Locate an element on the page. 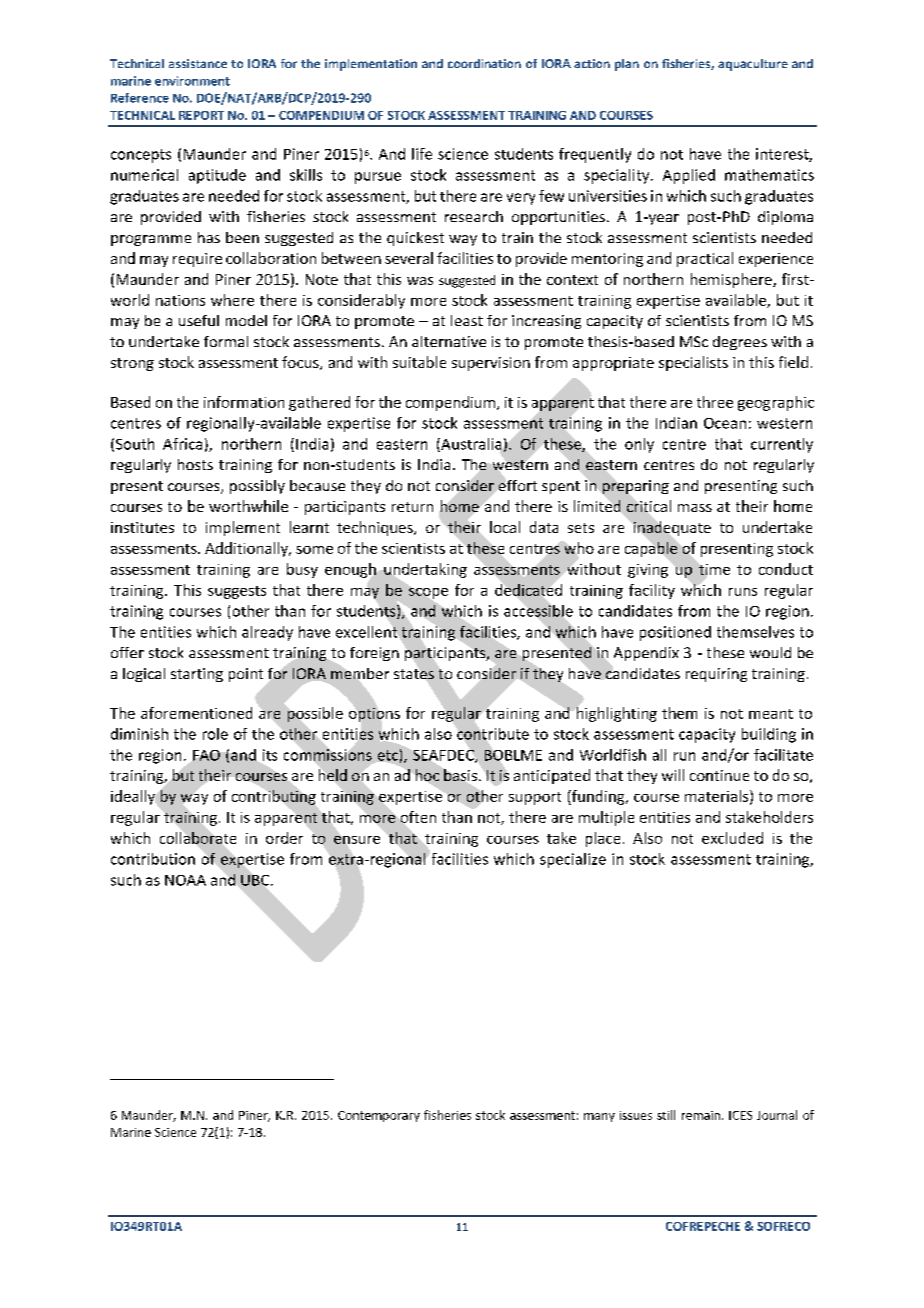  alternative is located at coordinates (449, 341).
